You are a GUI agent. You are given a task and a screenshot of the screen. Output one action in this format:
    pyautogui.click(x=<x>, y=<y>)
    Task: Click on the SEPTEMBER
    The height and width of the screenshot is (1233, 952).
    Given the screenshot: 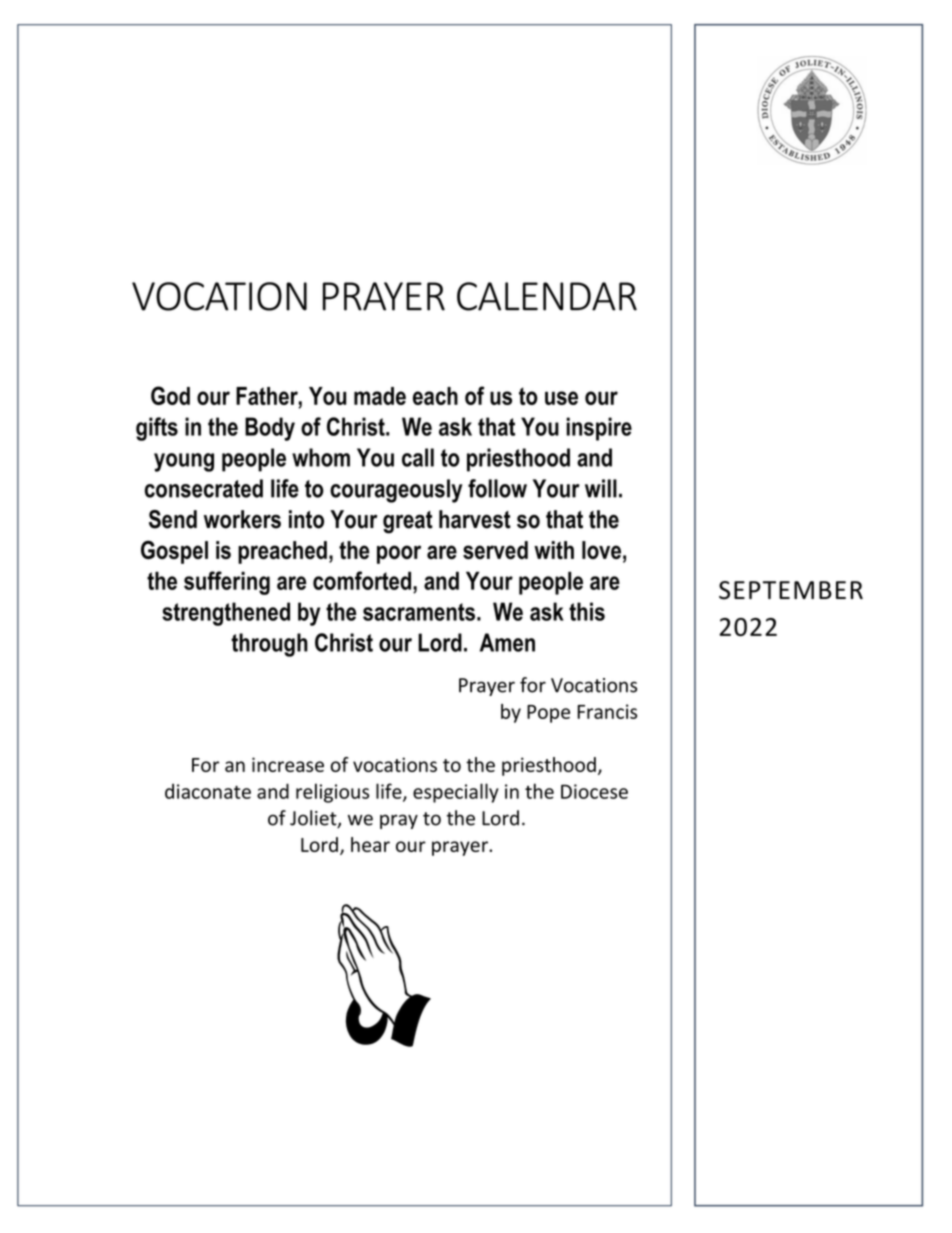 What is the action you would take?
    pyautogui.click(x=791, y=590)
